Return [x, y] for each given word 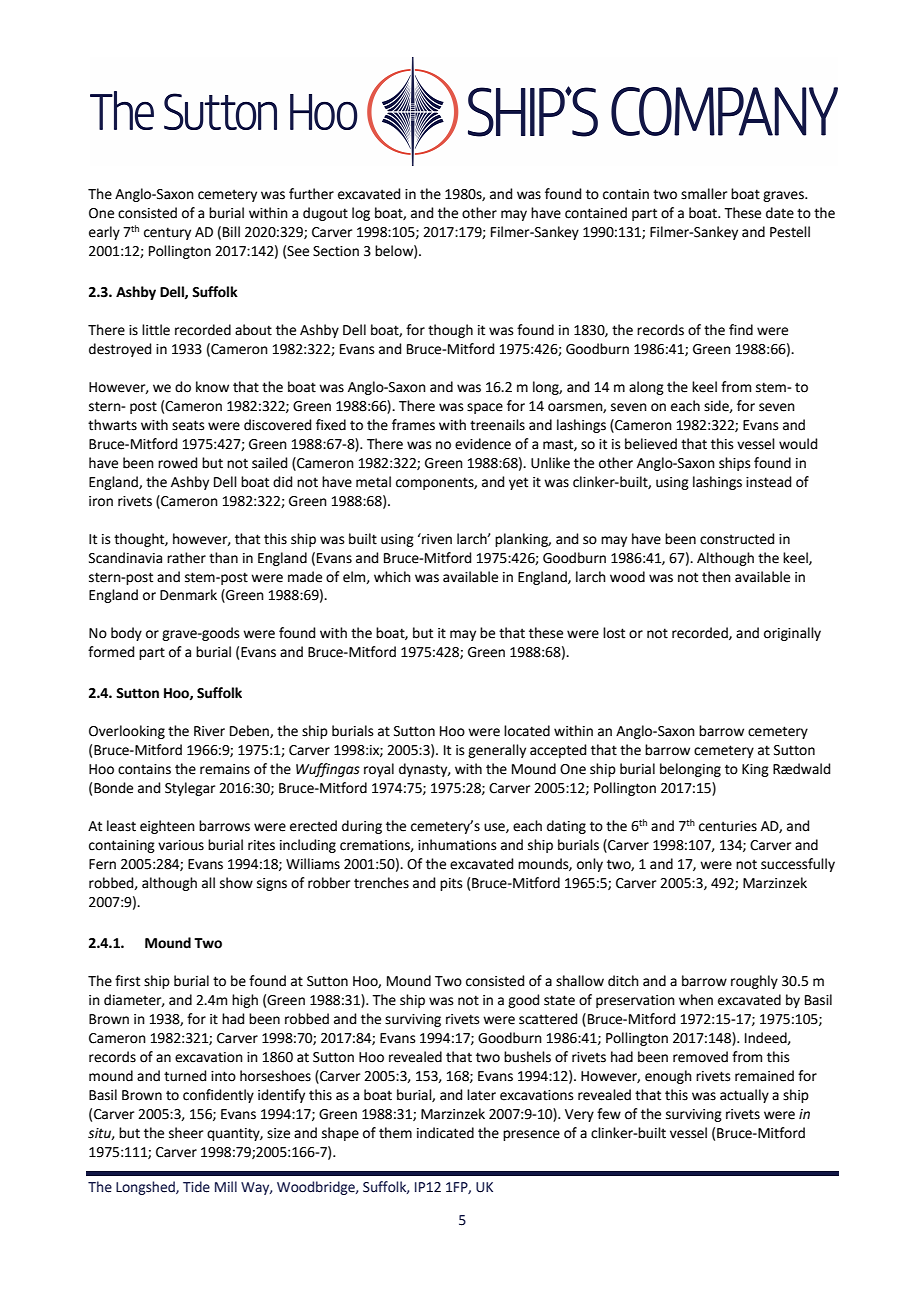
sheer [186, 1133]
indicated [445, 1133]
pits [451, 884]
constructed [737, 539]
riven [436, 539]
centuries [728, 826]
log [361, 214]
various [181, 845]
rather [186, 558]
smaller [704, 194]
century [167, 233]
